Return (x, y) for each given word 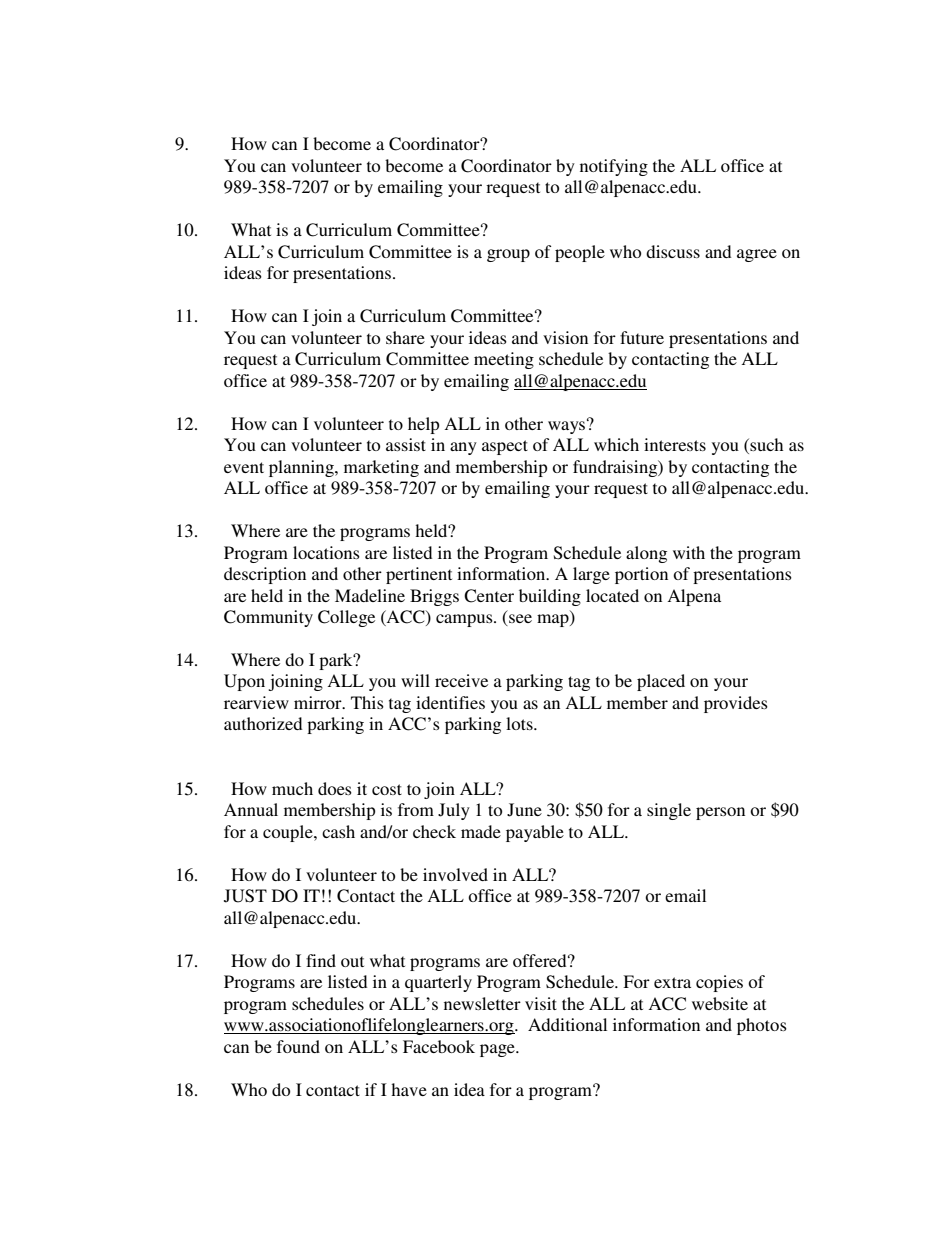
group (508, 255)
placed (661, 682)
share (405, 337)
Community (268, 618)
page (498, 1050)
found (298, 1046)
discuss (673, 251)
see (519, 620)
